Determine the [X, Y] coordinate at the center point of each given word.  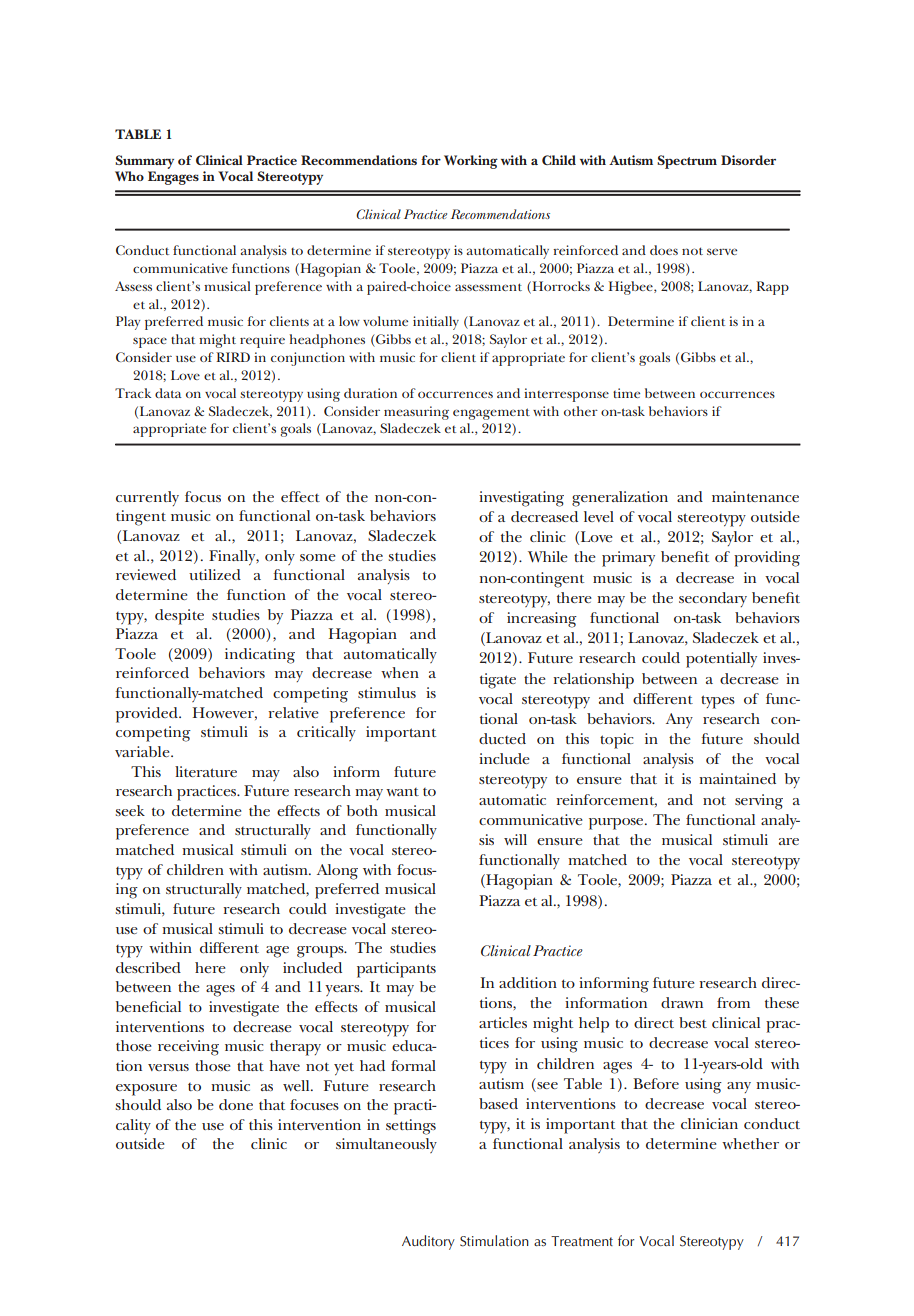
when [400, 672]
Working [471, 162]
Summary [144, 162]
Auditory [428, 1242]
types [718, 702]
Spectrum [687, 162]
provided [148, 715]
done [236, 1104]
